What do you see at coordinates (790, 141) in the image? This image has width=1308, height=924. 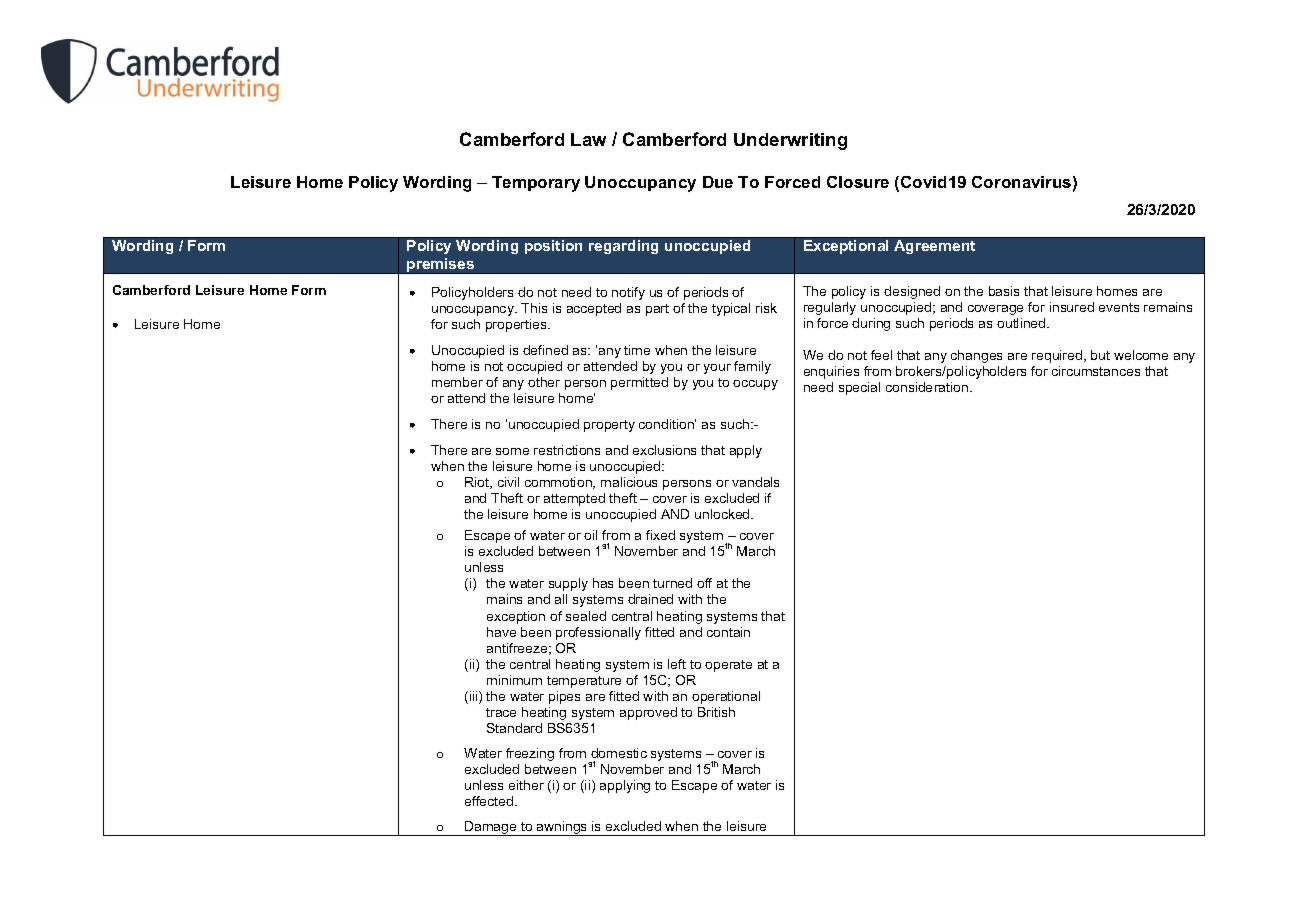 I see `Underwriting` at bounding box center [790, 141].
